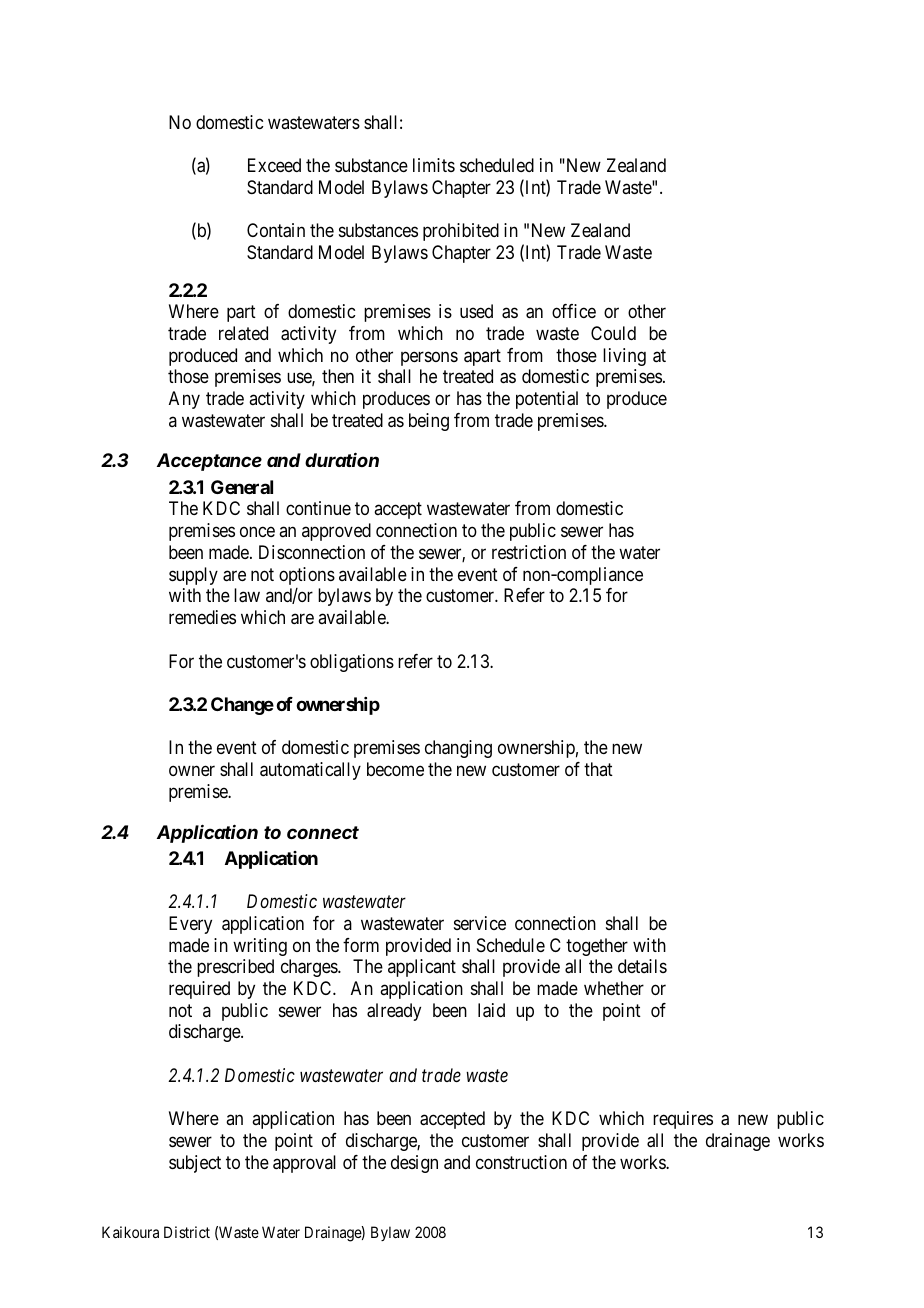 This screenshot has height=1308, width=924. I want to click on together, so click(597, 947).
